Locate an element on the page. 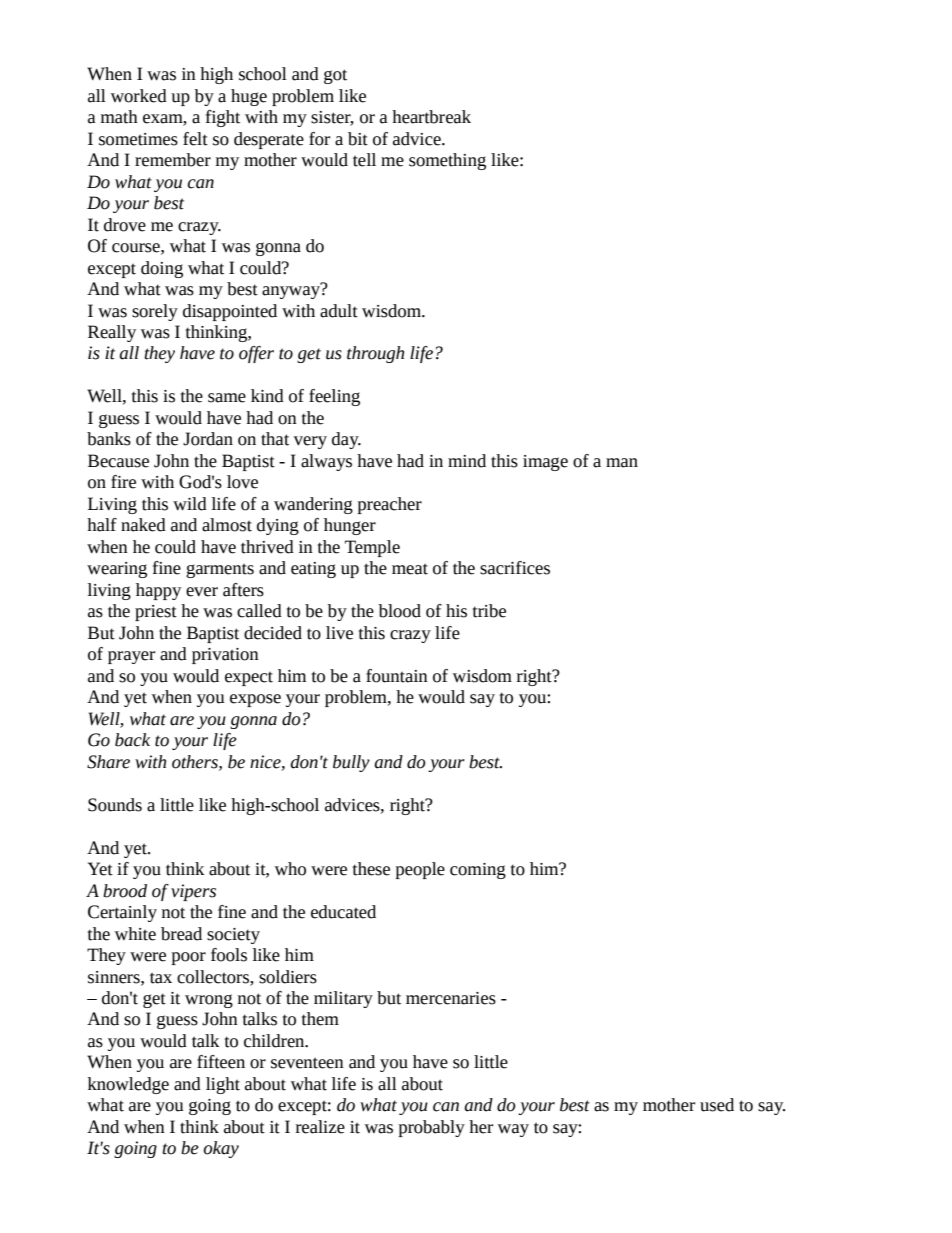  okay is located at coordinates (221, 1149).
